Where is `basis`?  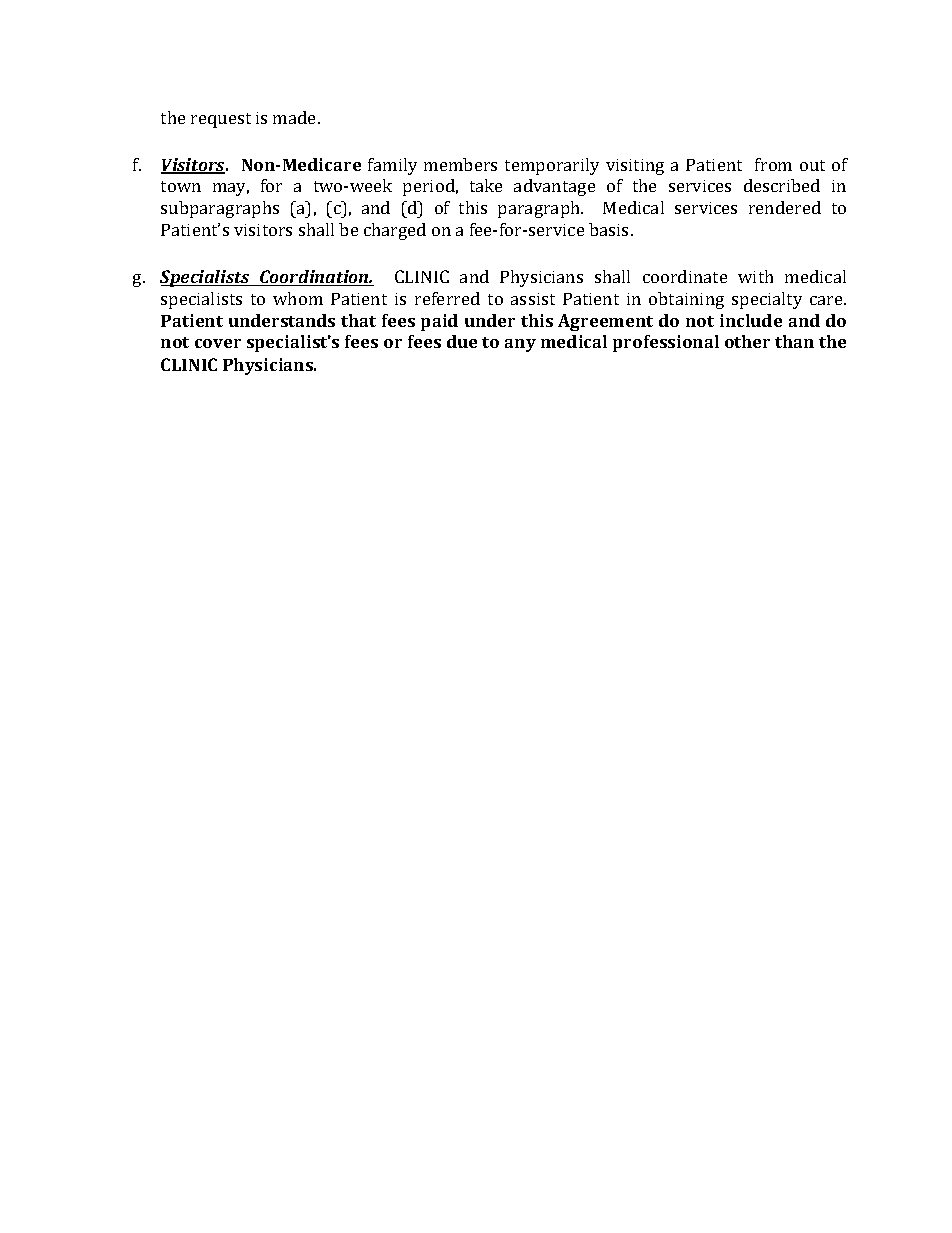
basis is located at coordinates (610, 229).
